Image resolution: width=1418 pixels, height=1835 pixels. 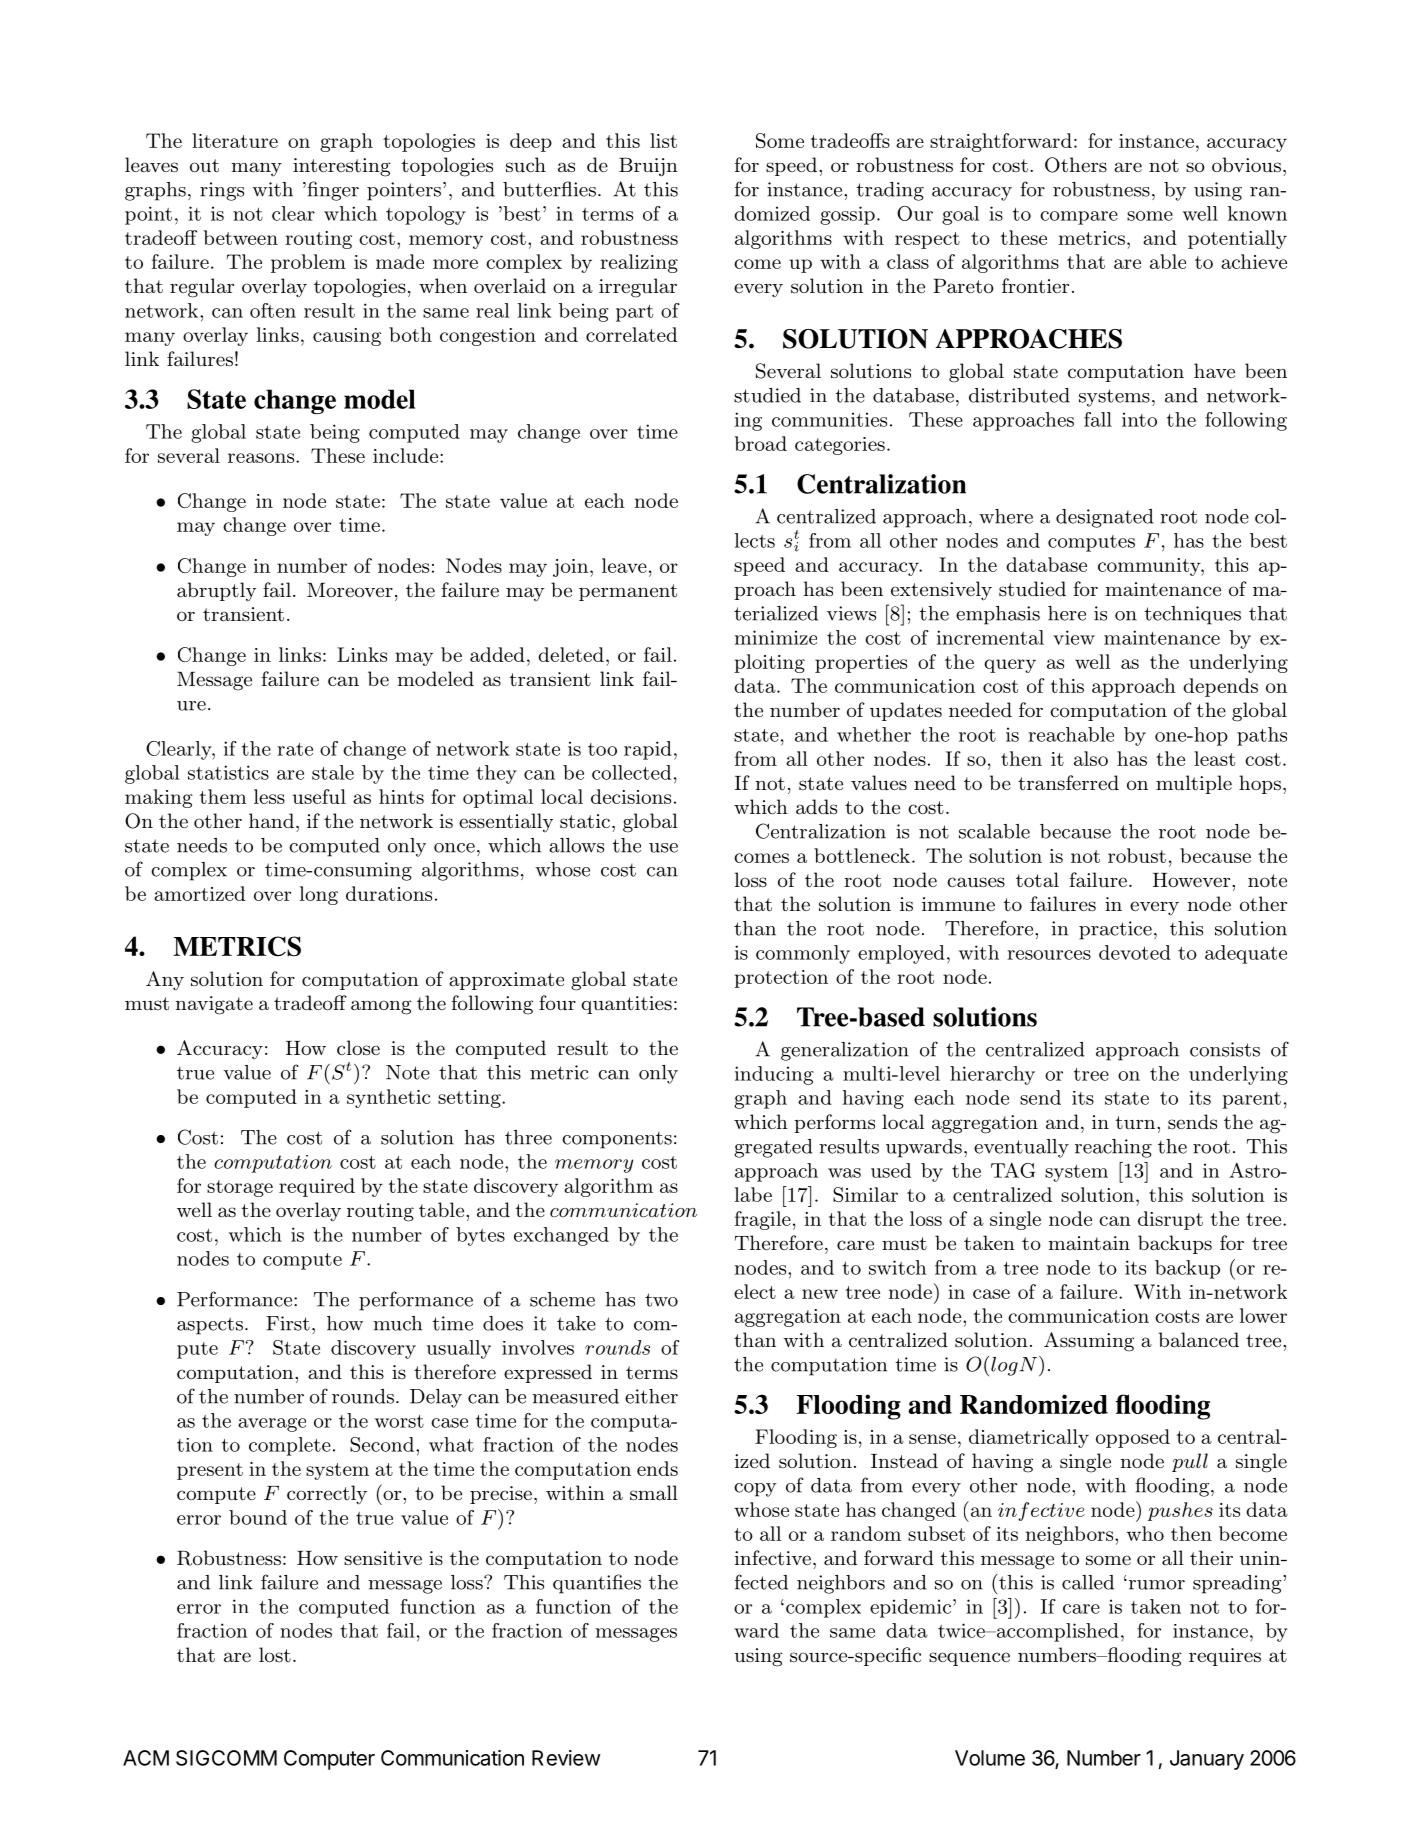 What do you see at coordinates (597, 1584) in the screenshot?
I see `quantifies` at bounding box center [597, 1584].
